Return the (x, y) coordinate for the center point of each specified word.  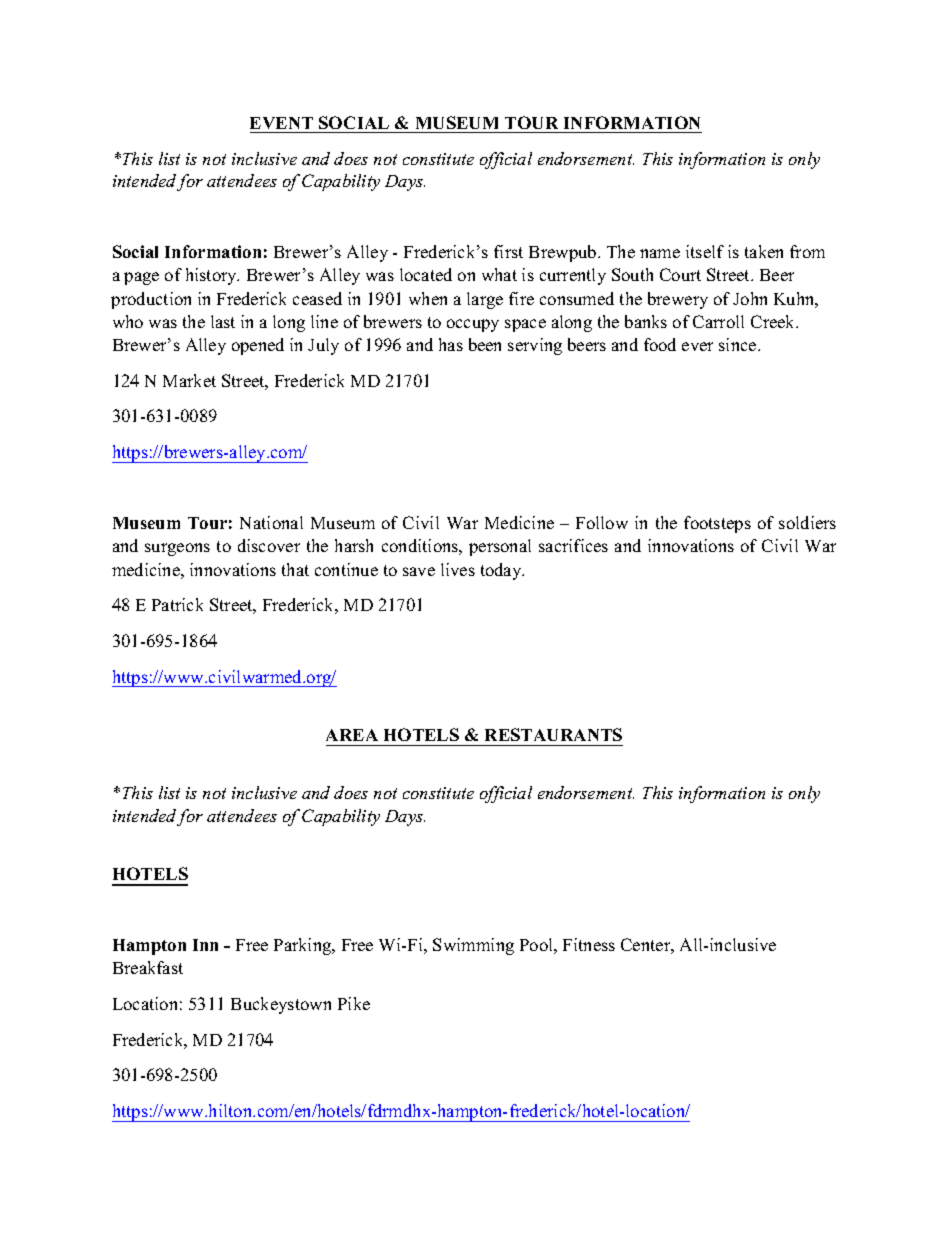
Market (189, 380)
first (508, 251)
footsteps (717, 524)
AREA (352, 735)
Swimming (473, 946)
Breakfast (148, 967)
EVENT (281, 123)
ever (697, 346)
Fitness (589, 944)
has (451, 344)
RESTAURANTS (553, 734)
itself (705, 251)
